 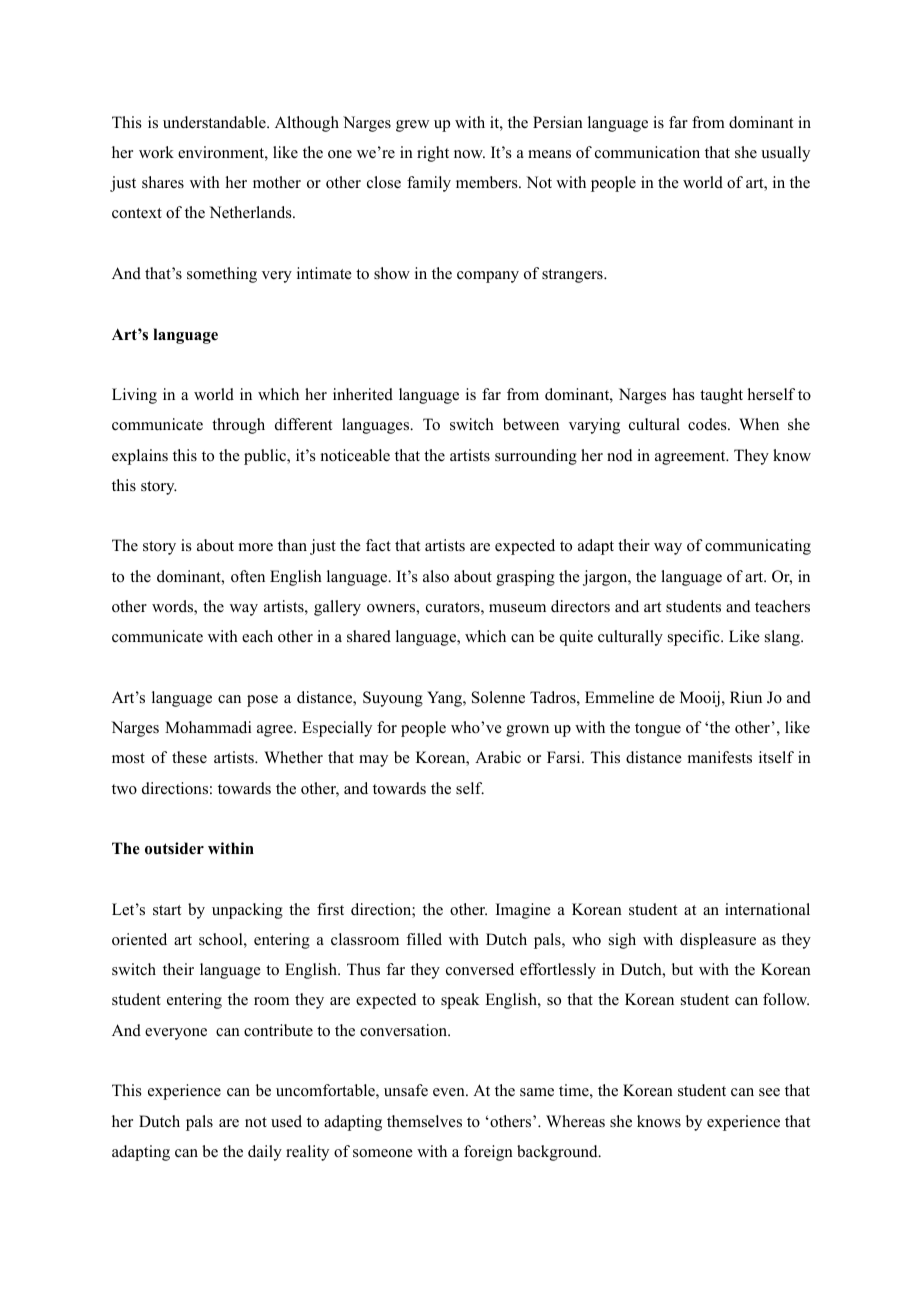 I want to click on communication, so click(x=647, y=152).
